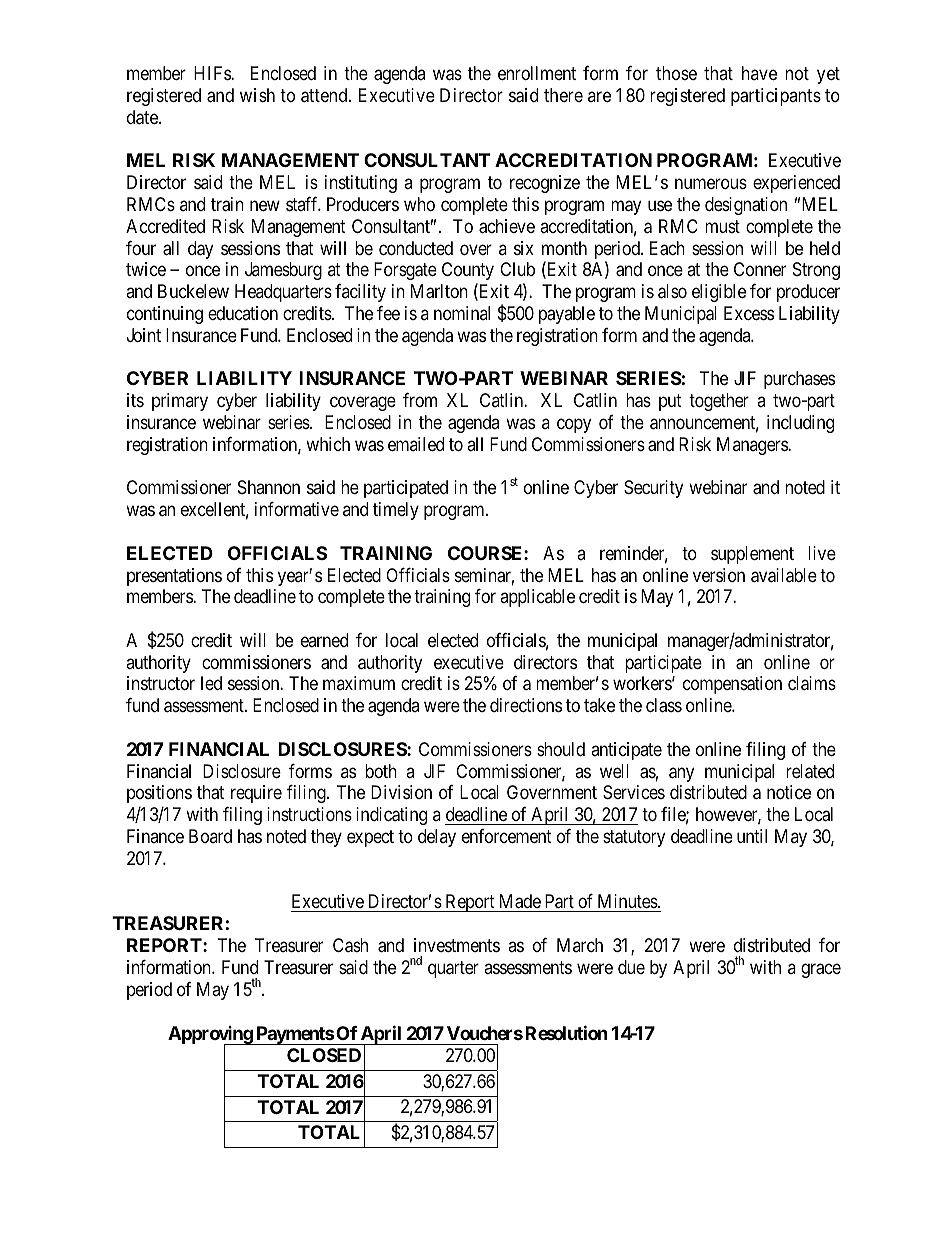  Describe the element at coordinates (257, 95) in the page. I see `wish` at that location.
